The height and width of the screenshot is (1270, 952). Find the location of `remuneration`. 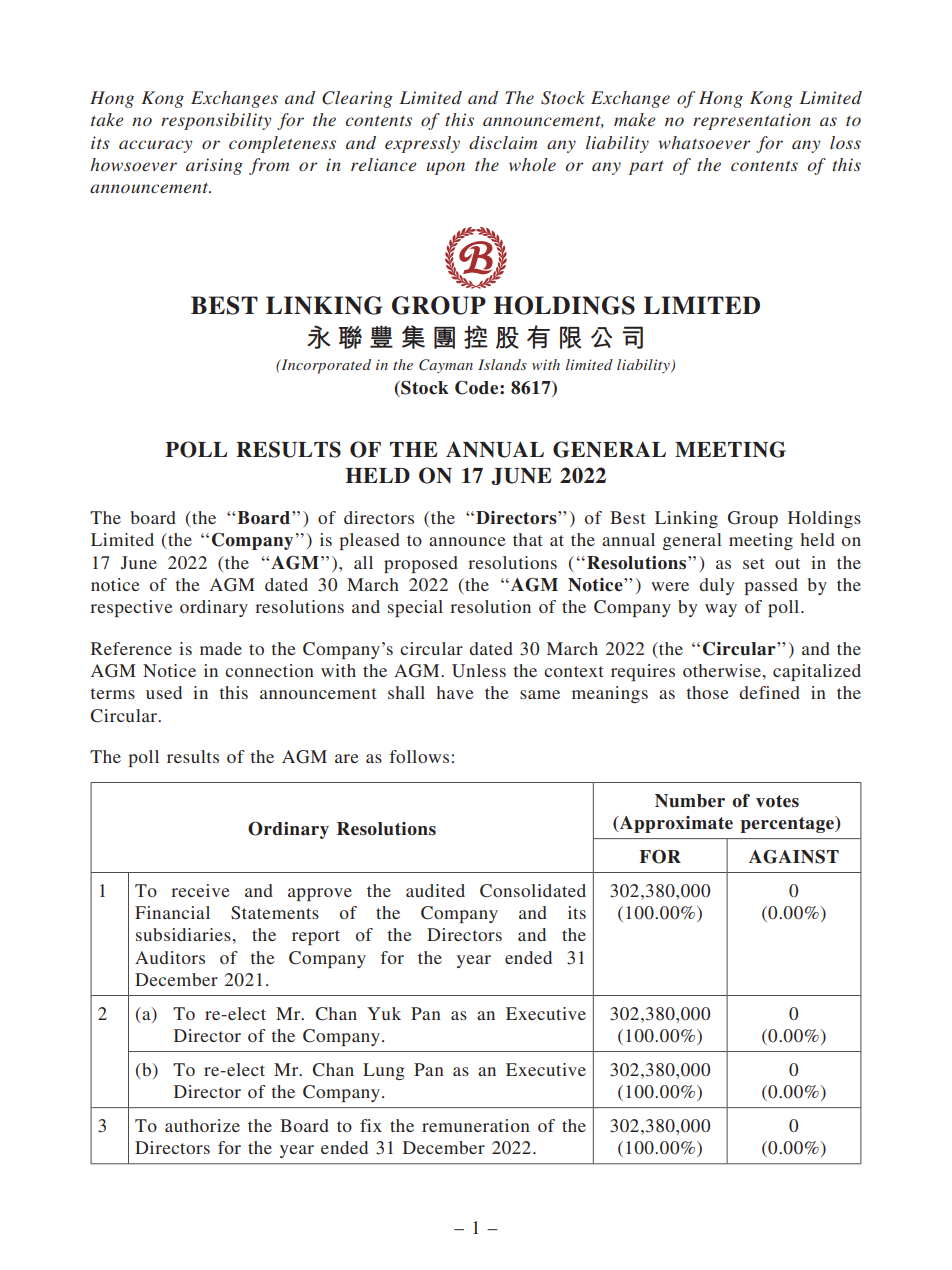

remuneration is located at coordinates (476, 1125).
